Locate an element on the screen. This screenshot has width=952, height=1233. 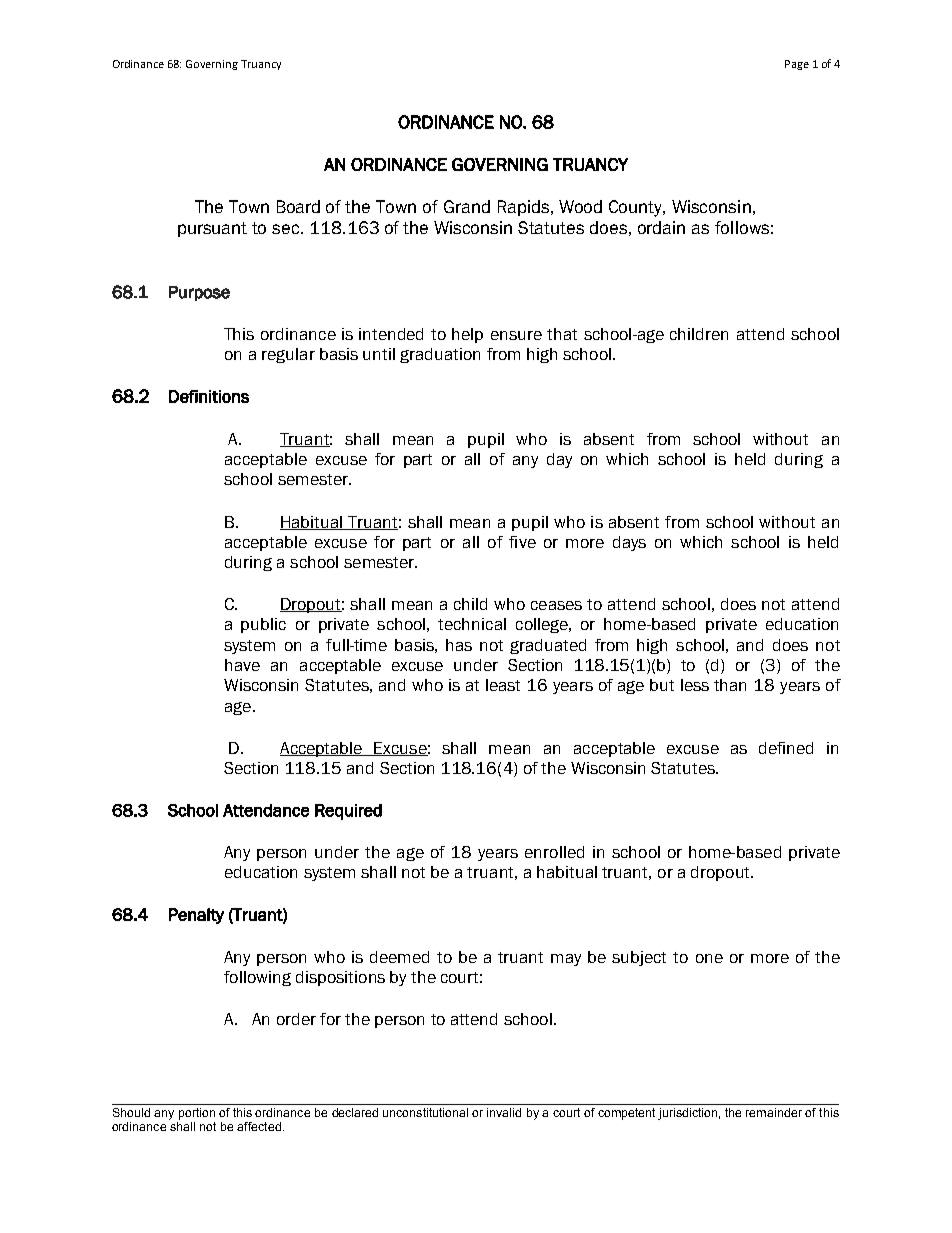
Page is located at coordinates (797, 65).
